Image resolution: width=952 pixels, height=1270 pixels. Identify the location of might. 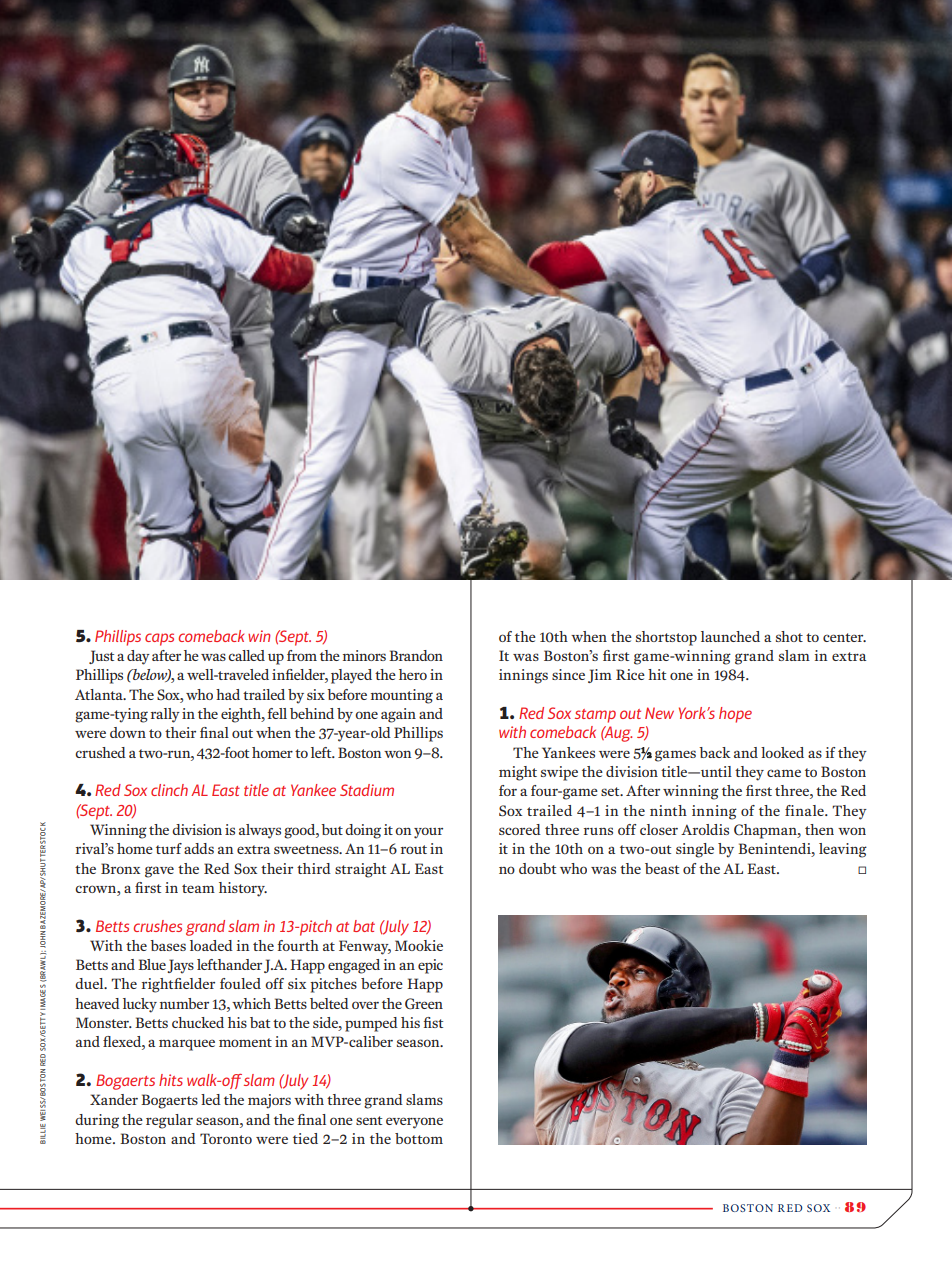
(518, 773).
